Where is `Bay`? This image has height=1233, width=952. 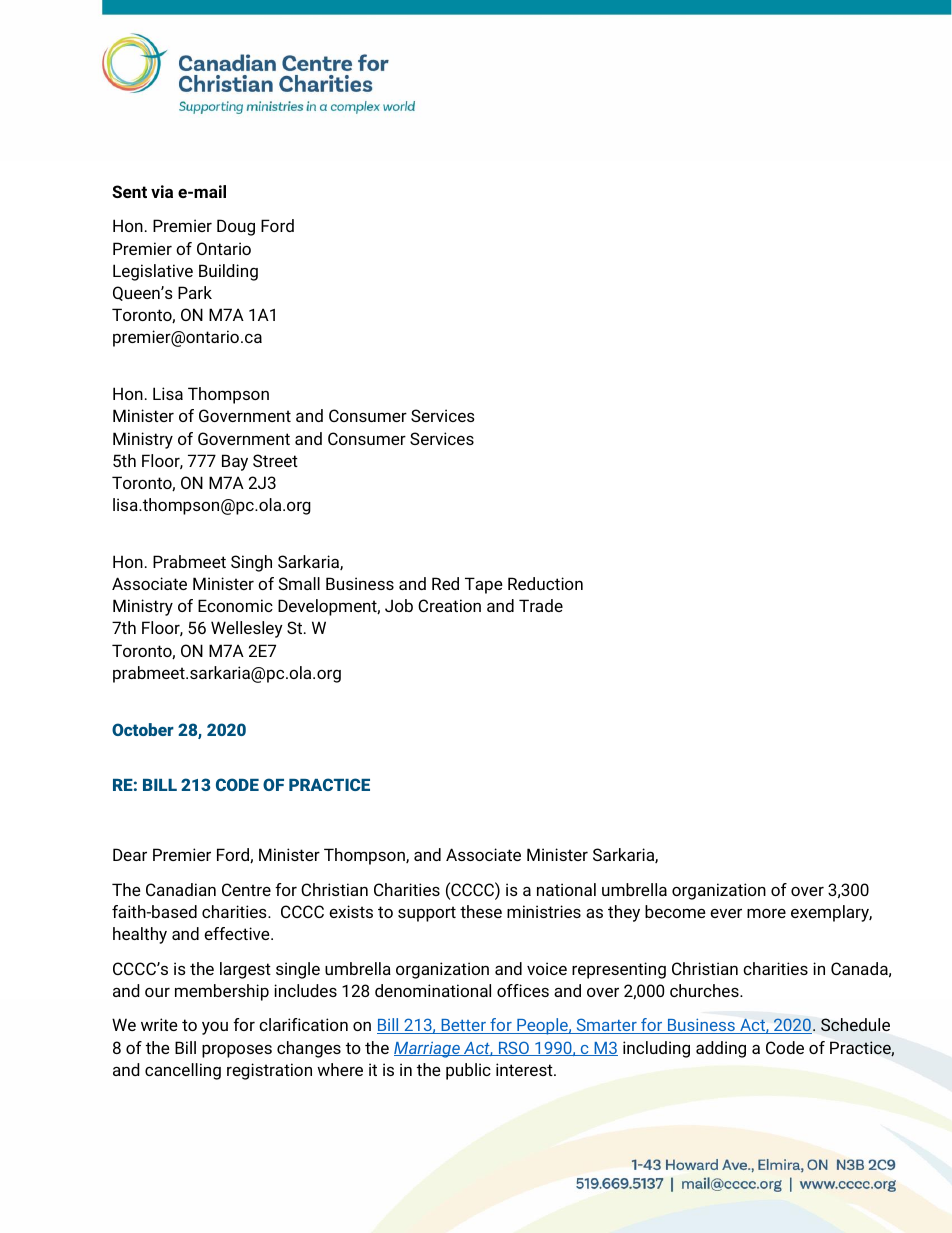
Bay is located at coordinates (235, 462).
